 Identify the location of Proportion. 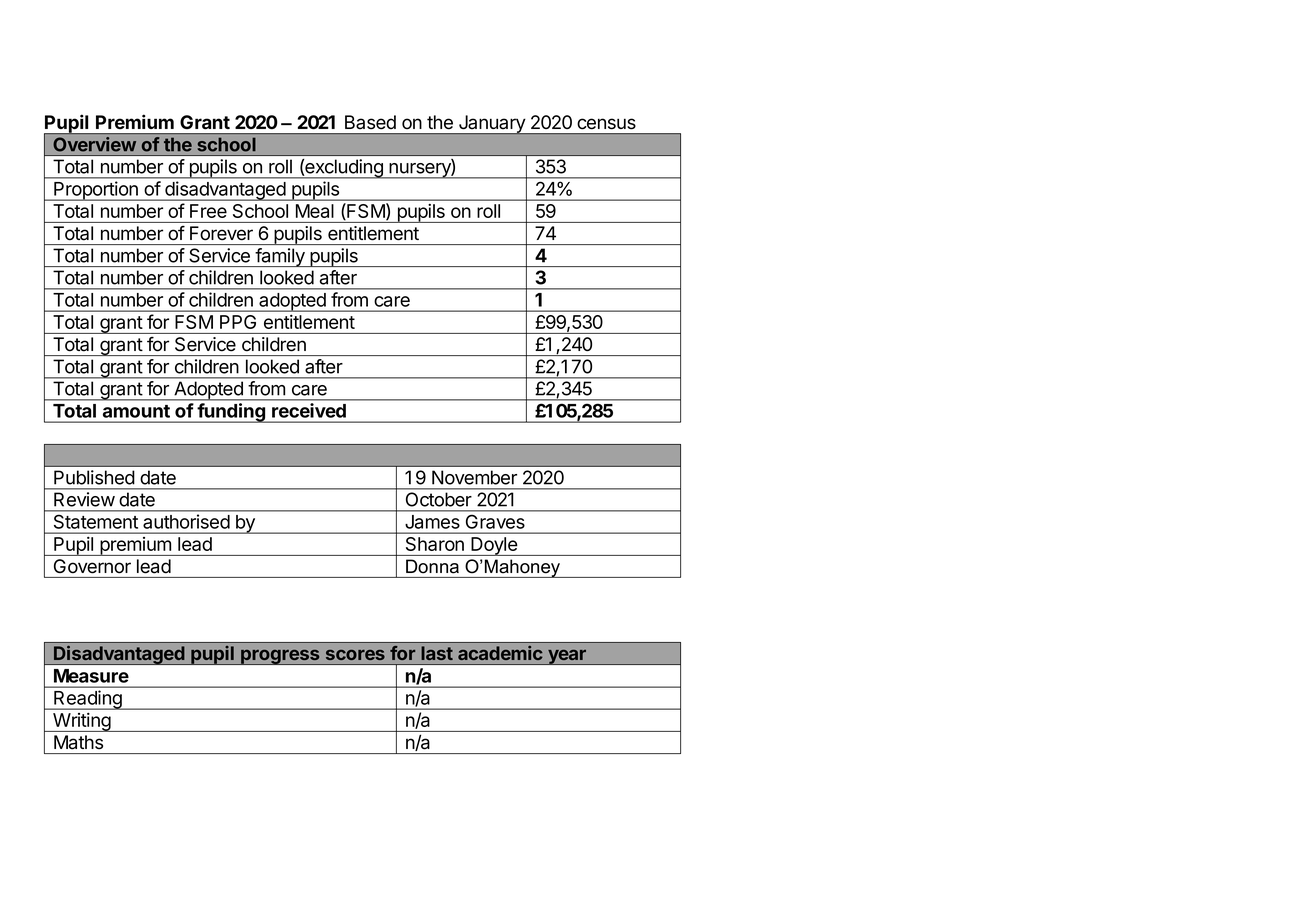
(96, 191).
